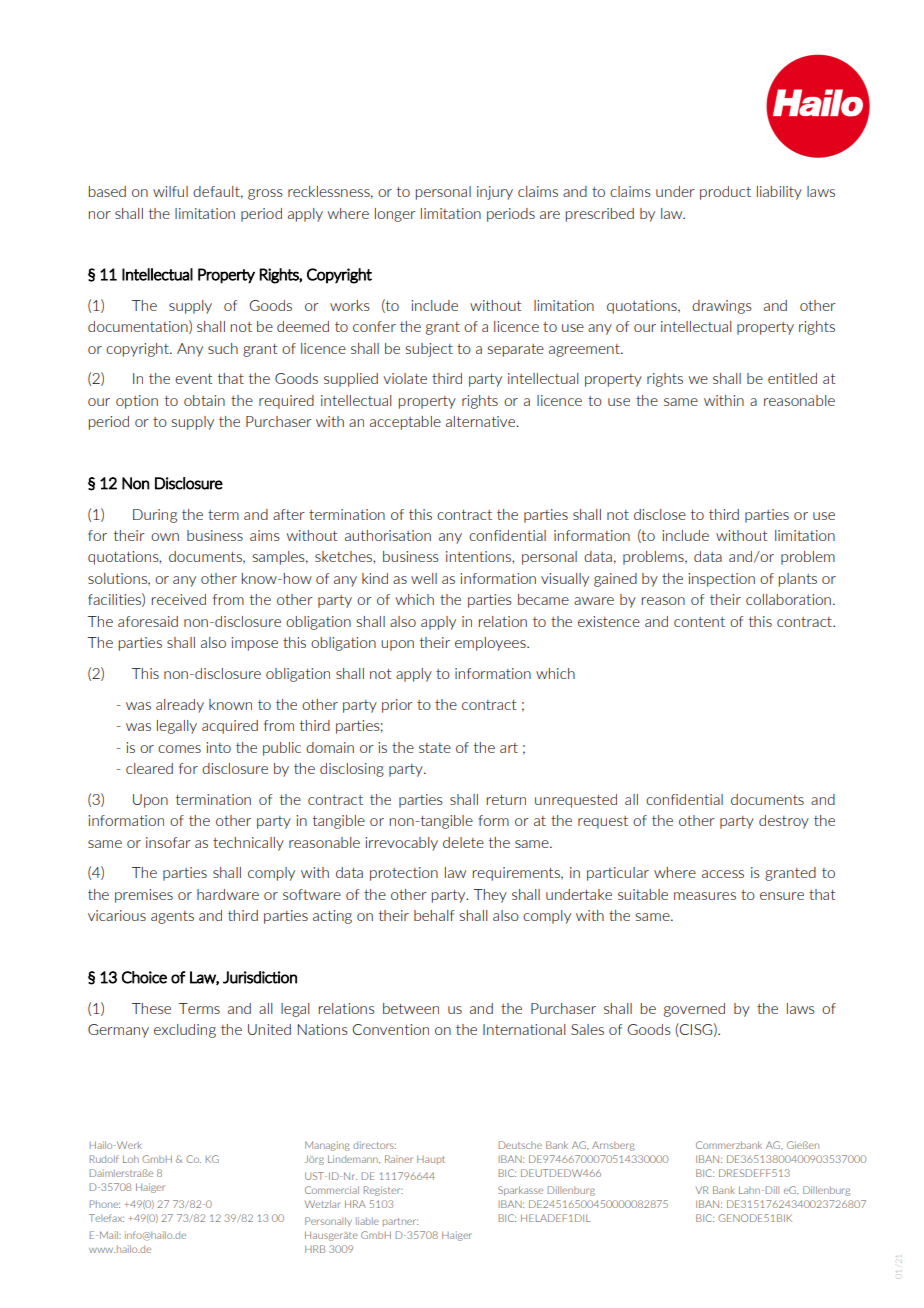  What do you see at coordinates (725, 193) in the page?
I see `product` at bounding box center [725, 193].
